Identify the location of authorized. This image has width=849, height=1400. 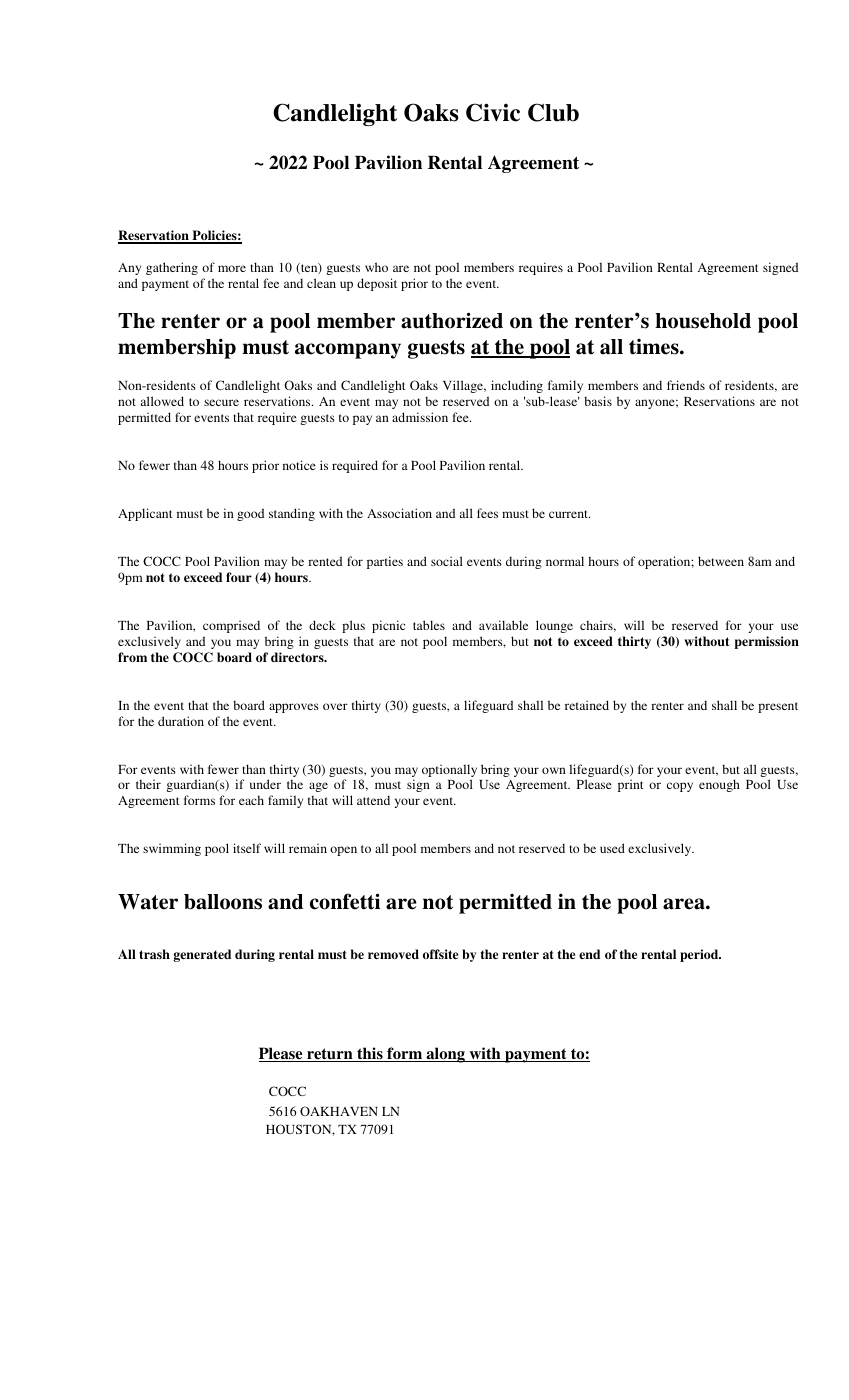
(452, 320).
